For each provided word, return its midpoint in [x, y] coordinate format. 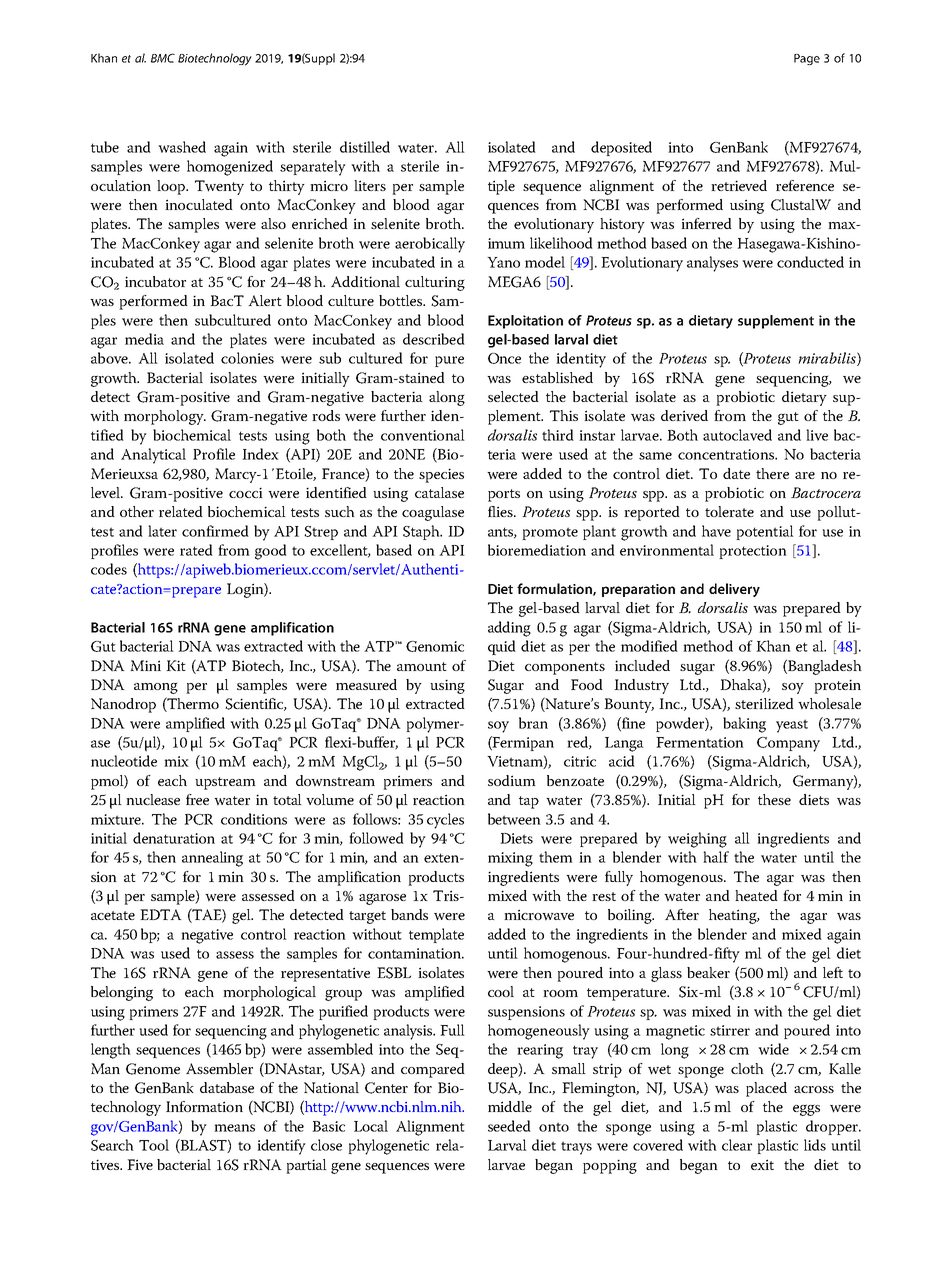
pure [449, 361]
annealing [212, 859]
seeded [509, 1126]
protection [753, 552]
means [234, 1128]
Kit [176, 665]
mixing [510, 859]
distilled [365, 147]
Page [807, 59]
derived [684, 415]
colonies [247, 358]
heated [756, 895]
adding [509, 629]
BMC [163, 58]
